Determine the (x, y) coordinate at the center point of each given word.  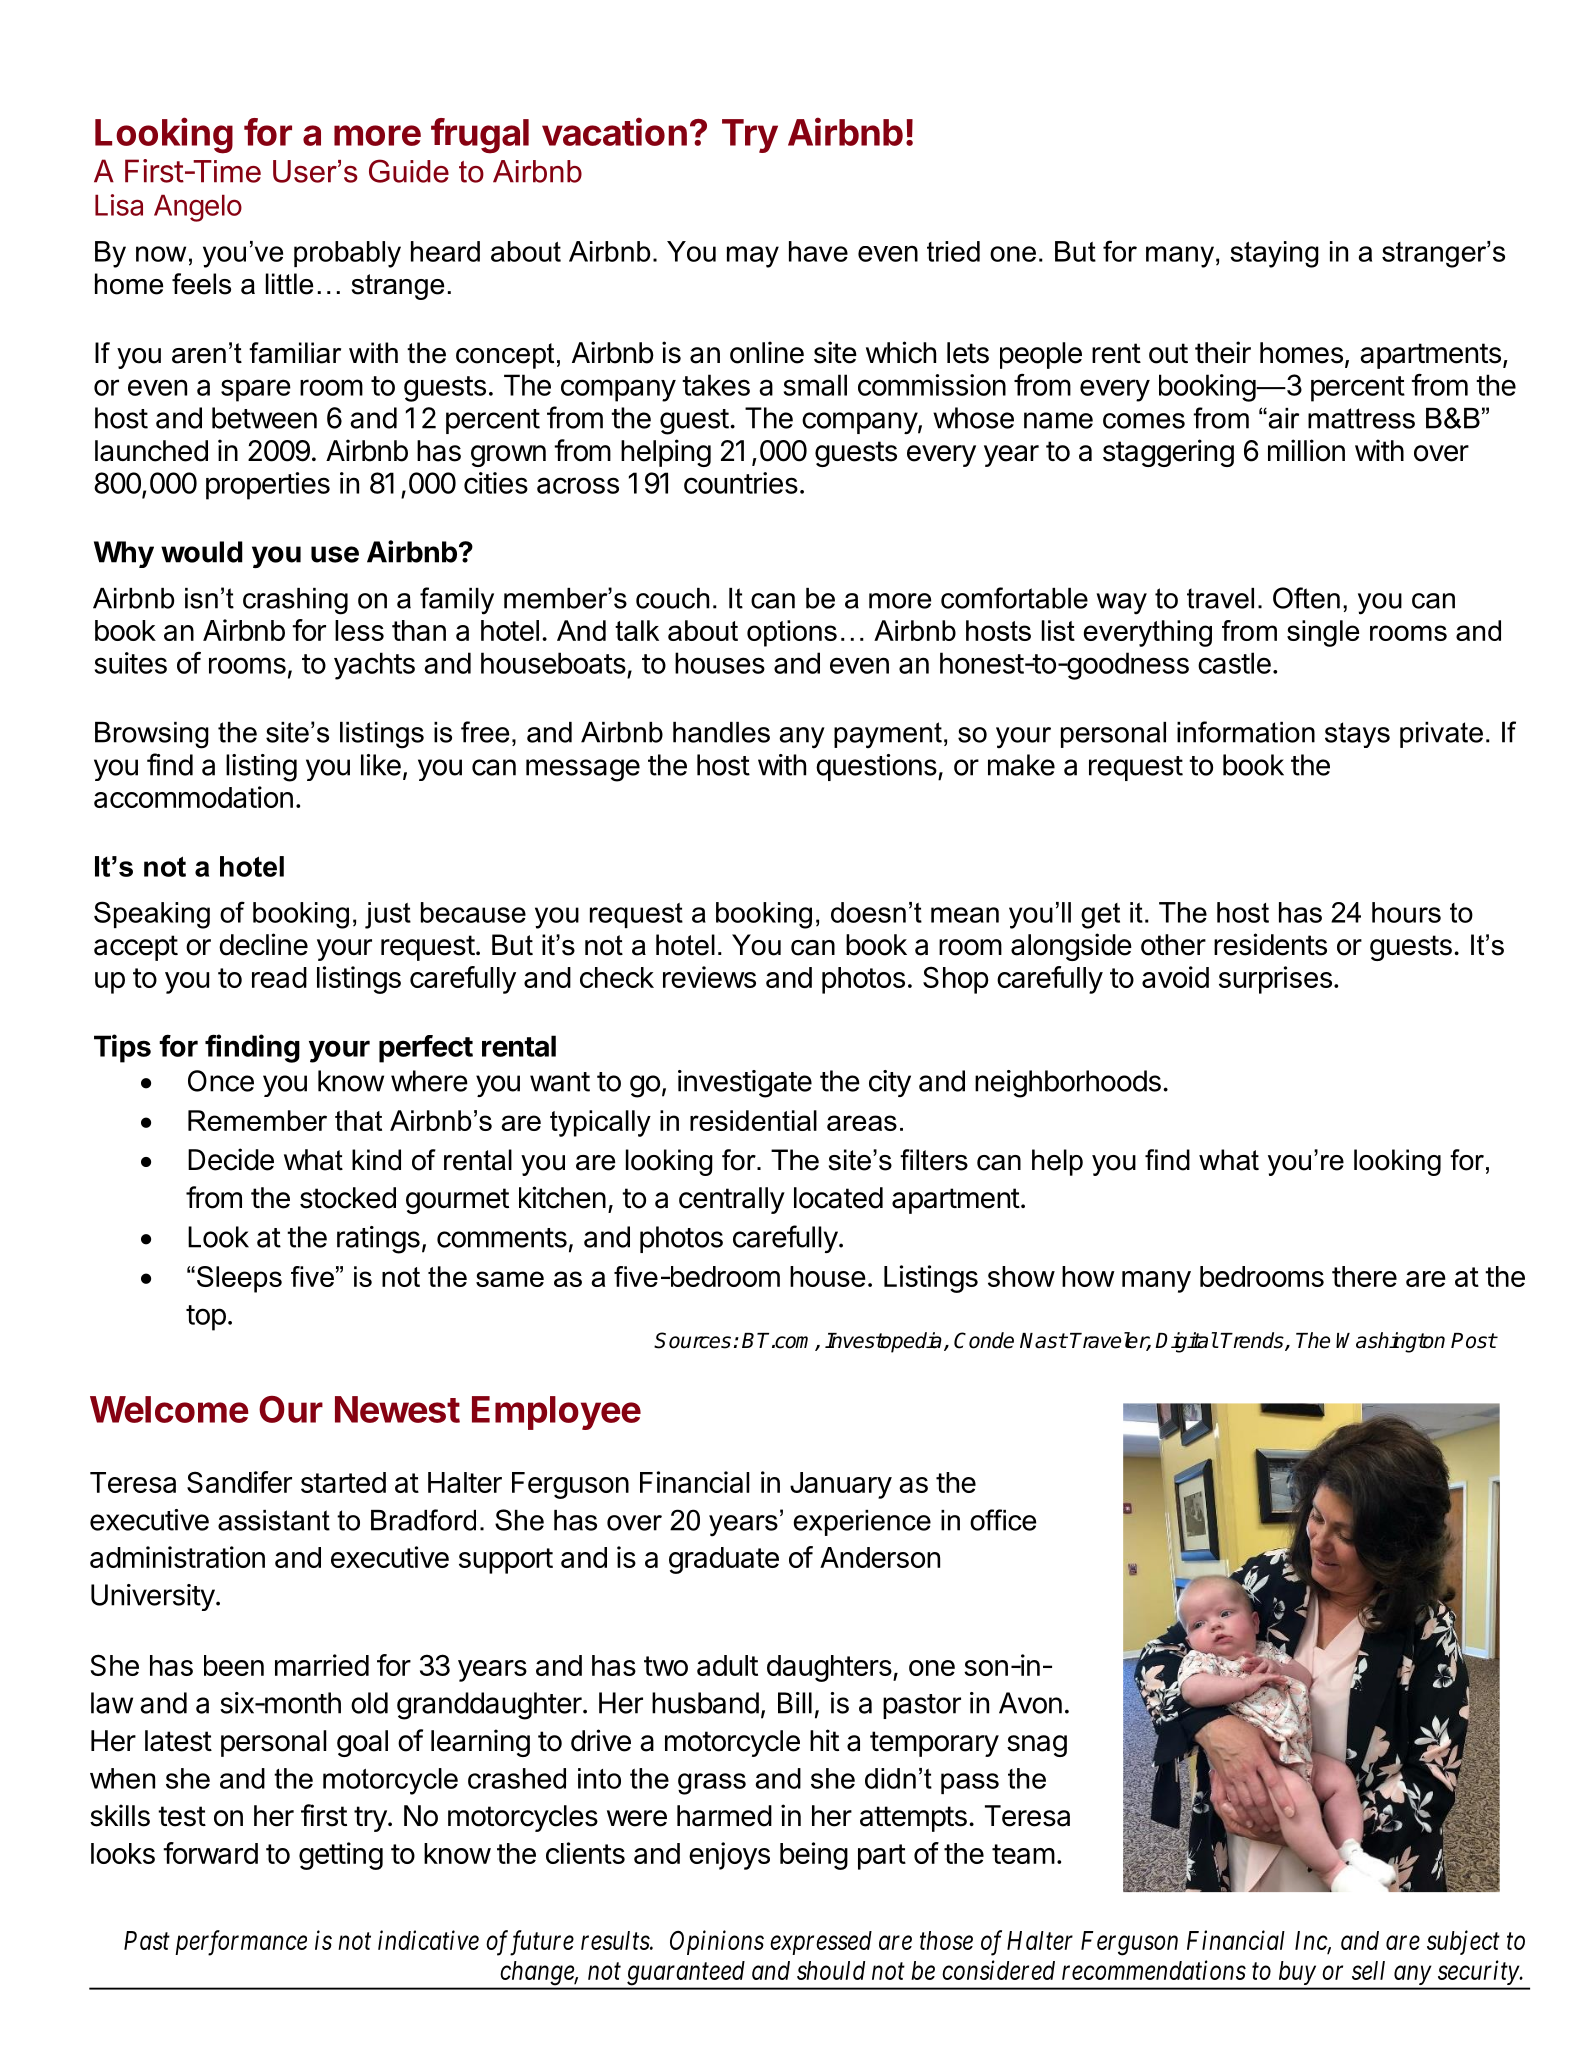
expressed (821, 1943)
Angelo (198, 208)
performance (241, 1943)
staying (1274, 254)
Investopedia (883, 1342)
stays (1357, 735)
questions (877, 767)
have (818, 251)
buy (1297, 1973)
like (381, 765)
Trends (1253, 1341)
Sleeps (239, 1279)
